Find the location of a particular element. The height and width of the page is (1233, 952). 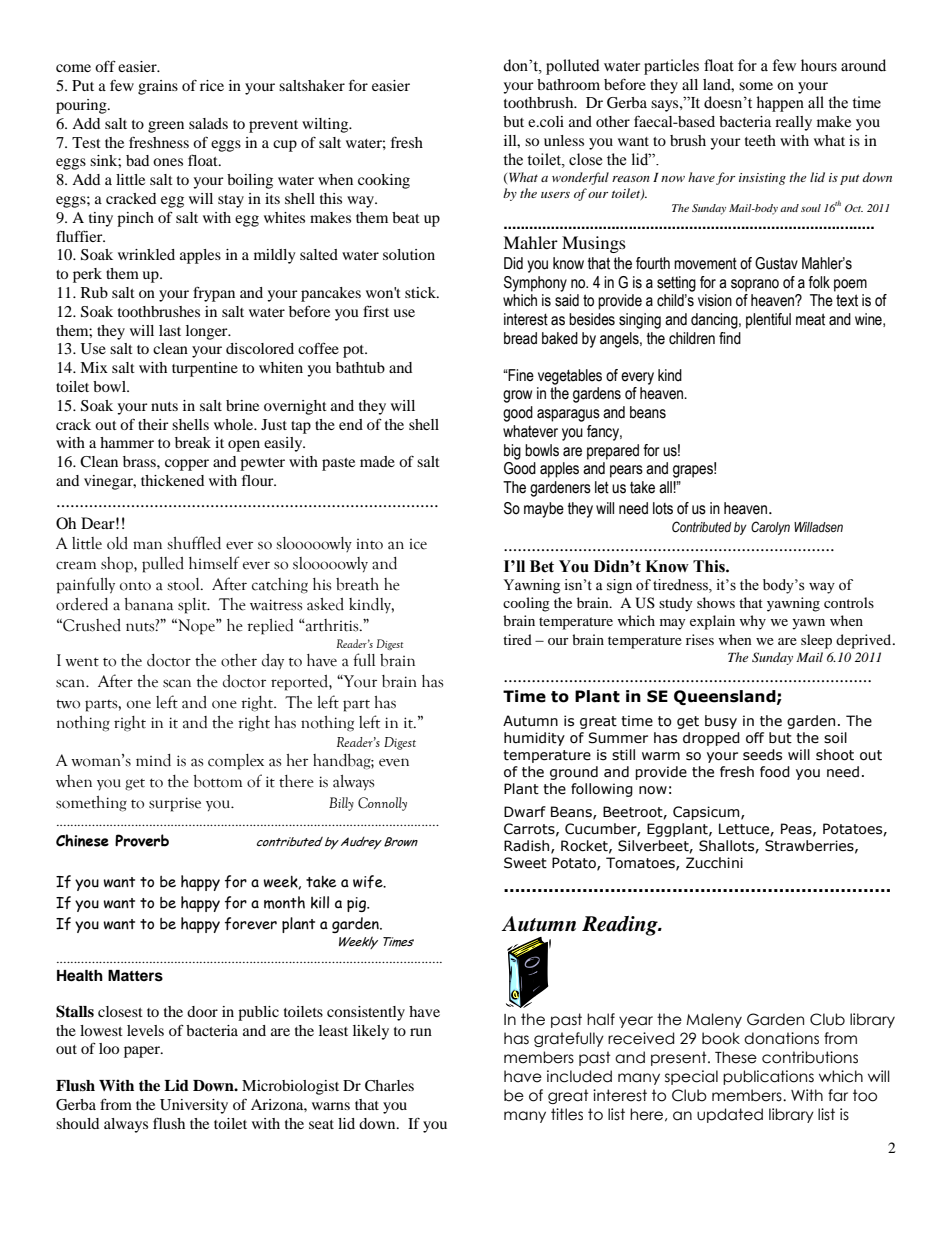

grains is located at coordinates (158, 87).
